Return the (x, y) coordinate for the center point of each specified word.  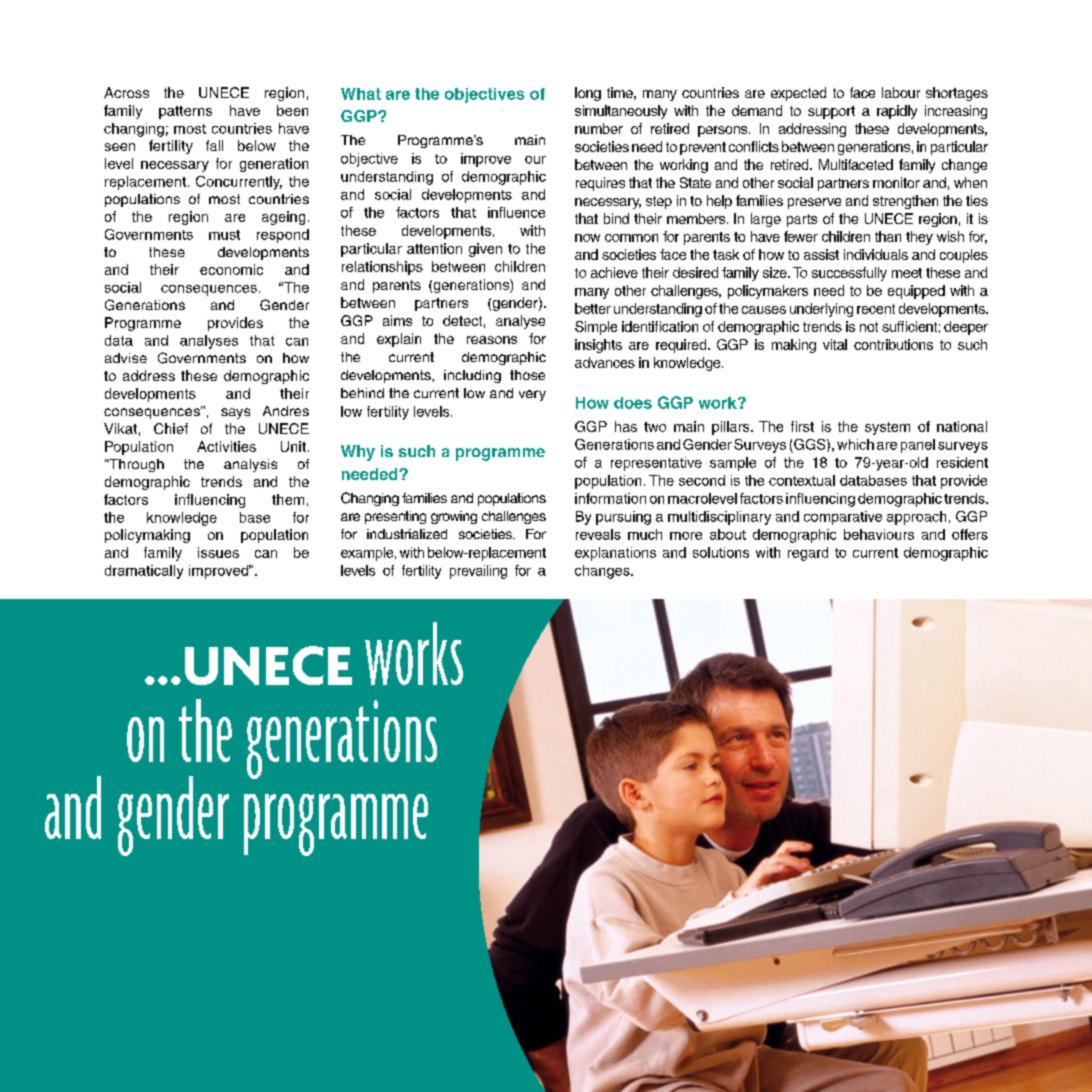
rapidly (897, 112)
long (588, 94)
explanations (615, 554)
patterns (185, 112)
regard (808, 554)
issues (218, 552)
